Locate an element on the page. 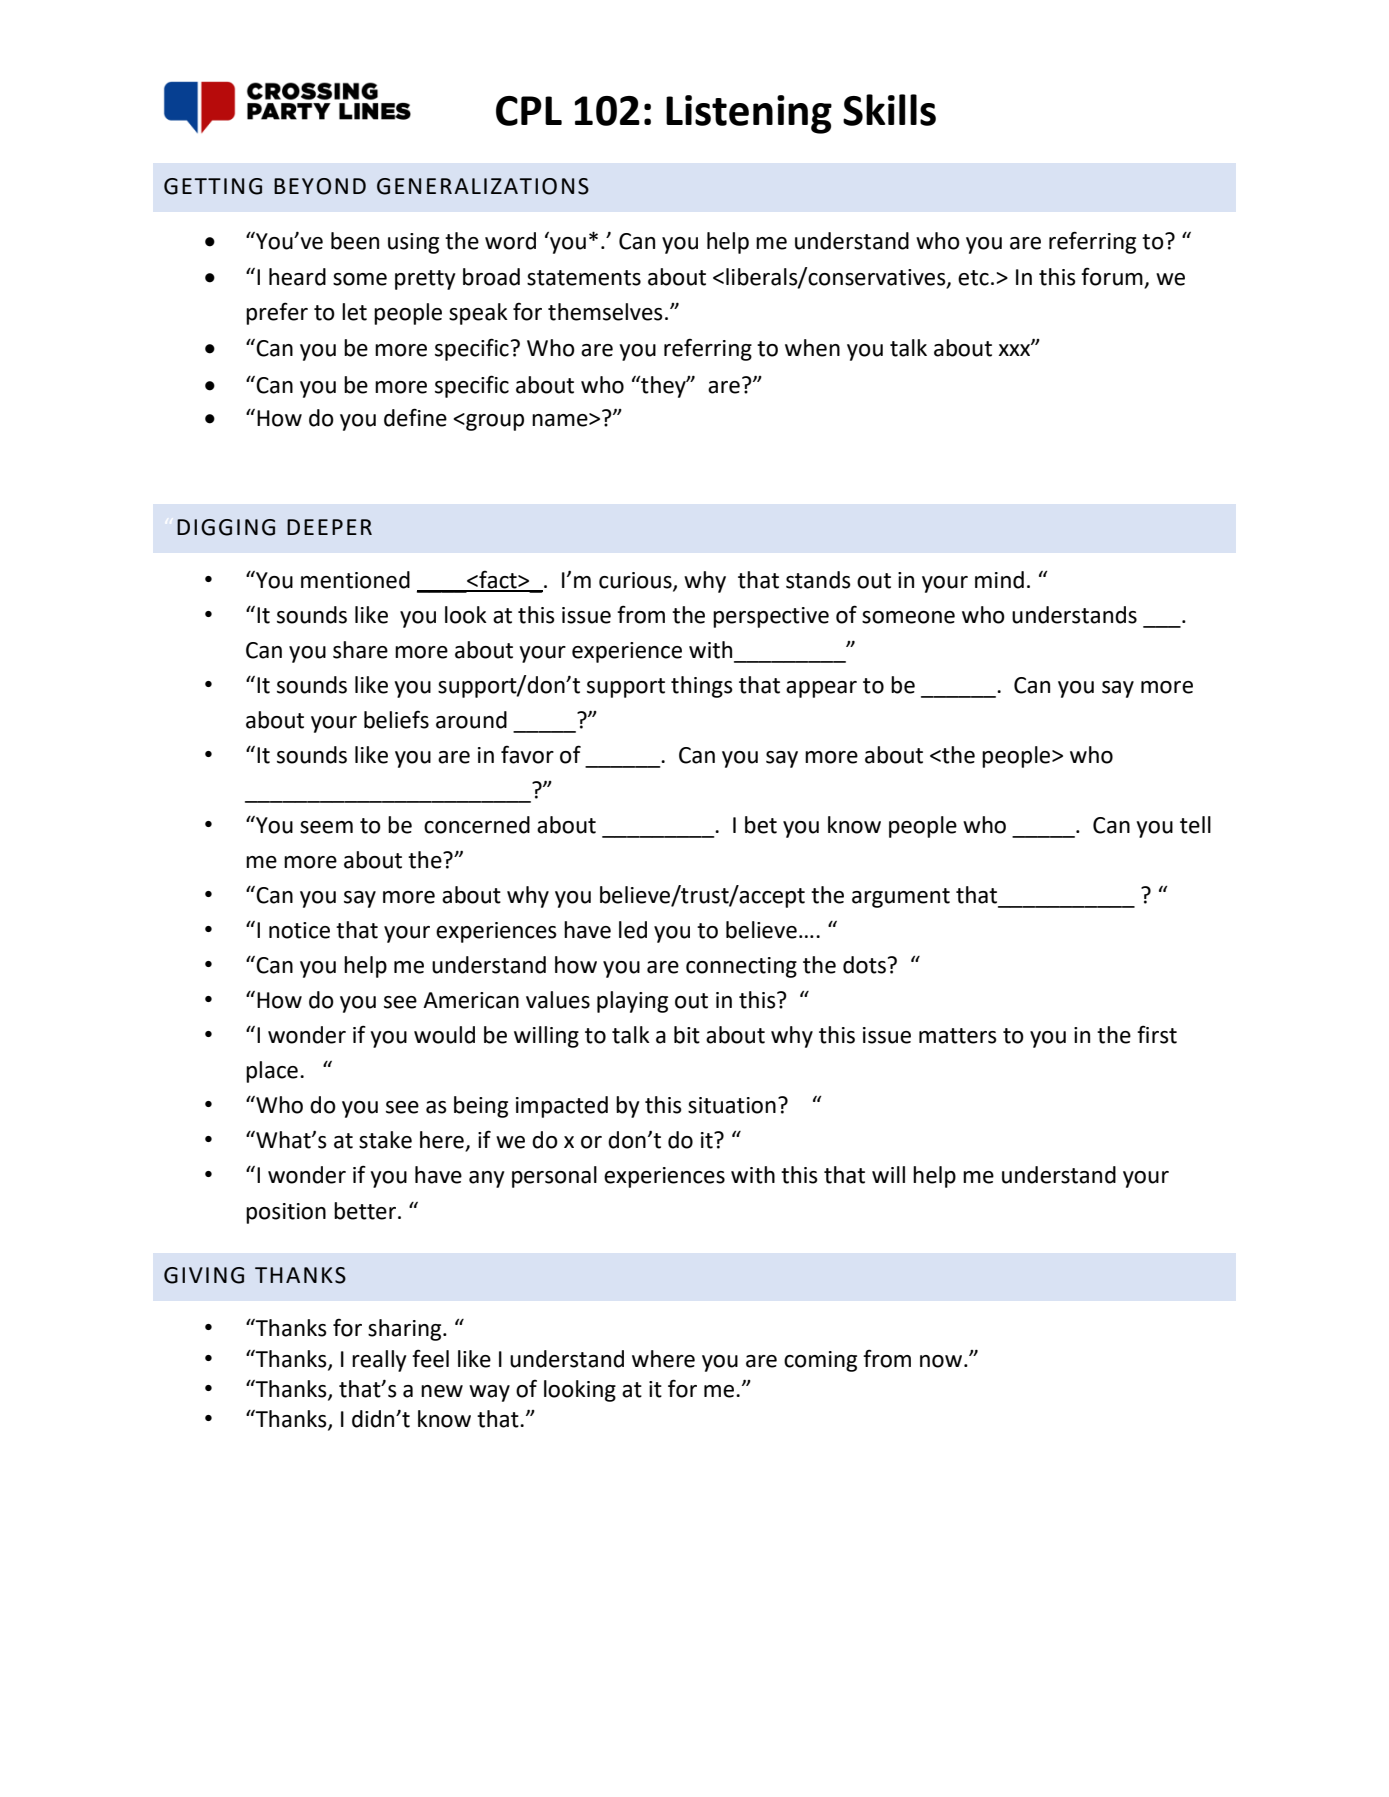  notice is located at coordinates (299, 930).
